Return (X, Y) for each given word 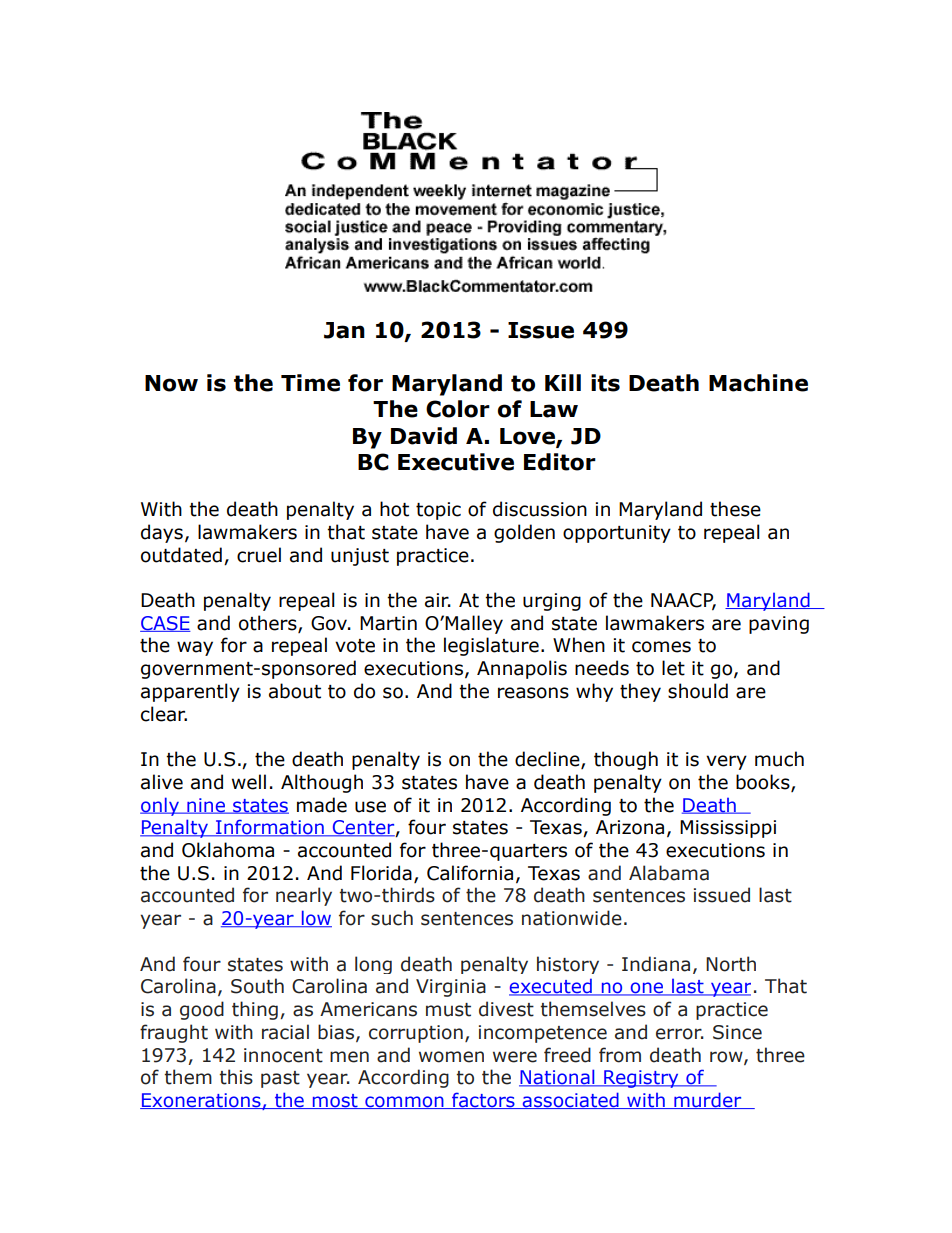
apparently (190, 692)
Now (171, 383)
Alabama (669, 873)
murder (708, 1100)
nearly (304, 896)
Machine (758, 383)
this (236, 1077)
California (470, 873)
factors (483, 1100)
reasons (533, 693)
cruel (259, 555)
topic (438, 511)
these (735, 509)
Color (458, 409)
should (698, 691)
